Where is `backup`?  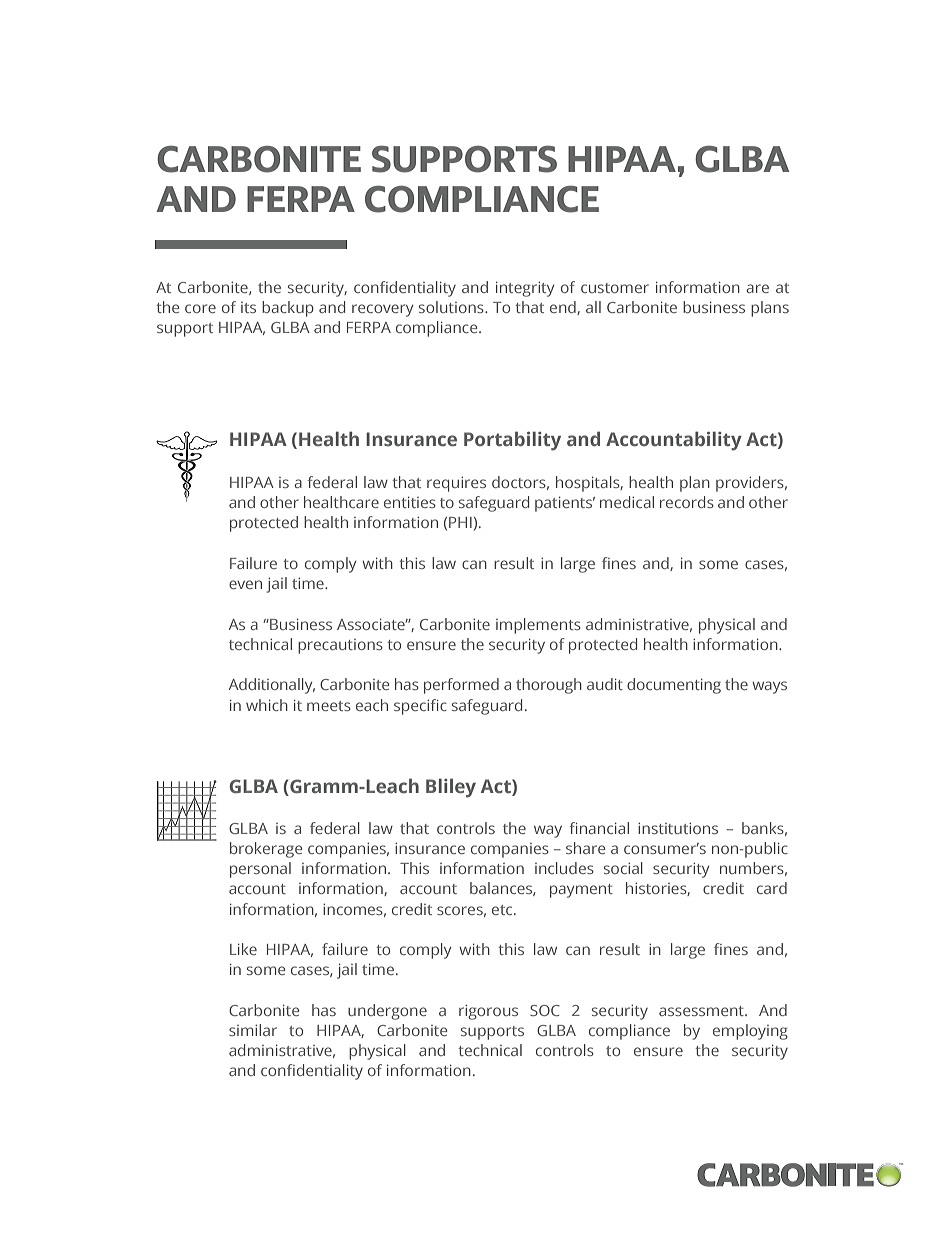
backup is located at coordinates (288, 309).
